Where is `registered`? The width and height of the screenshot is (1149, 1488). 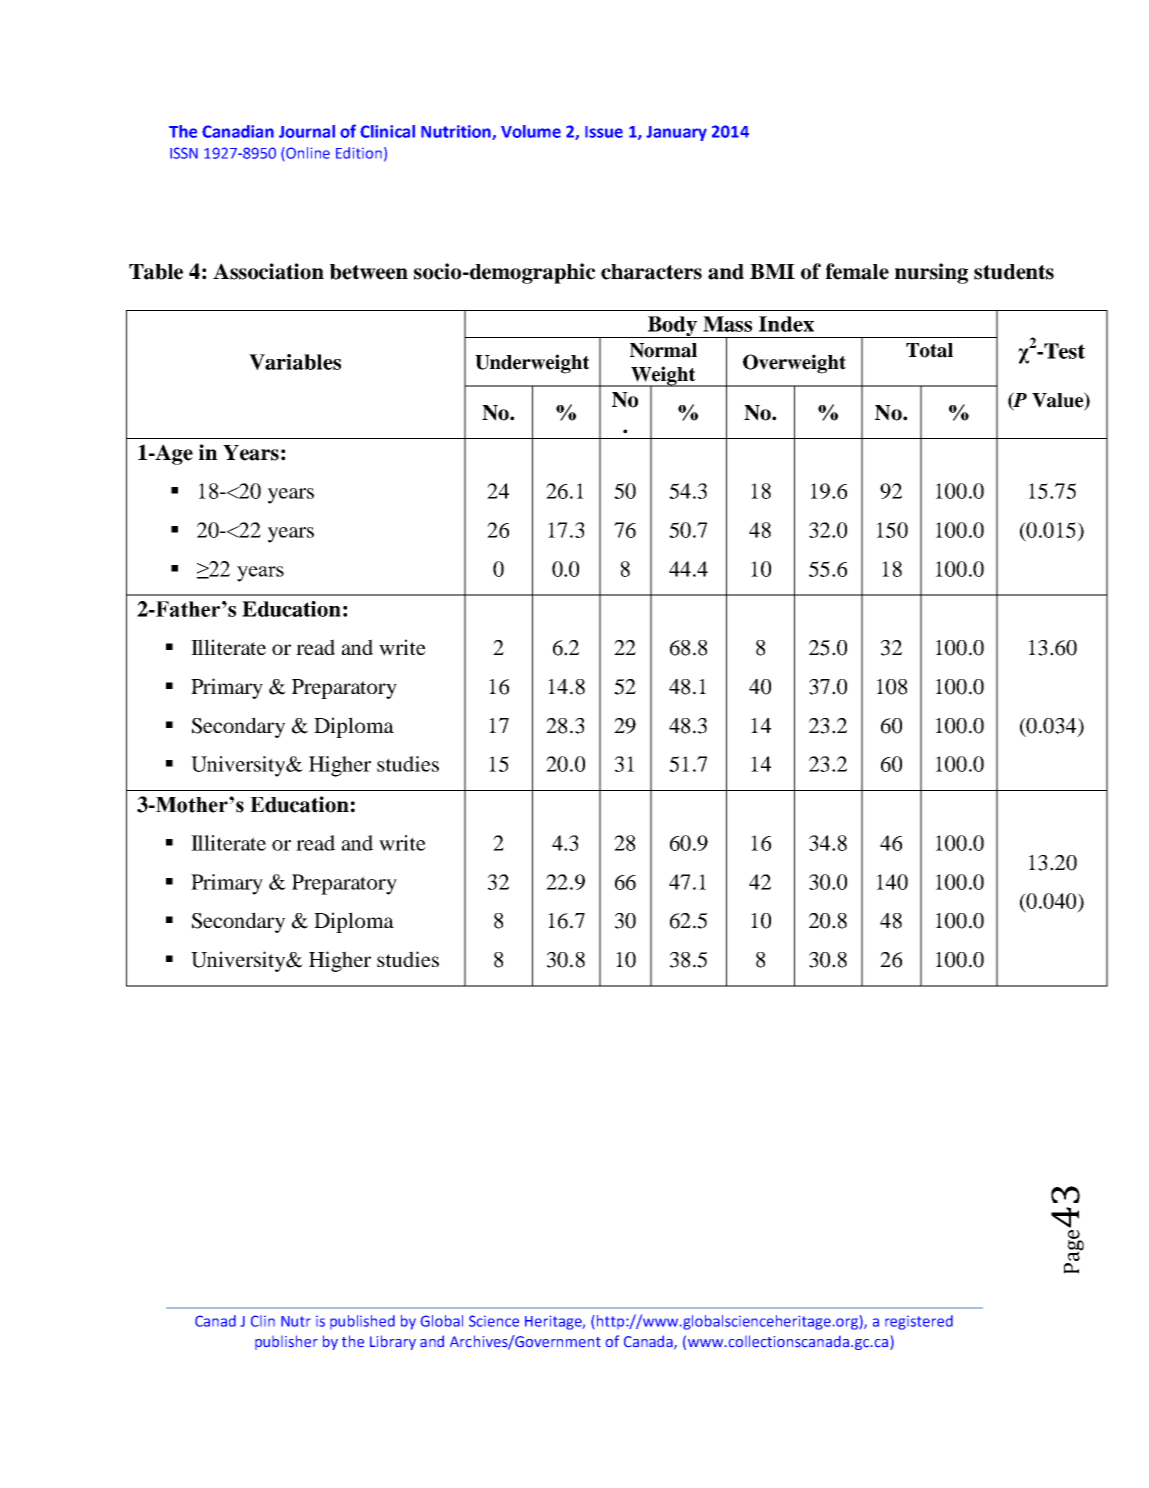 registered is located at coordinates (919, 1322).
